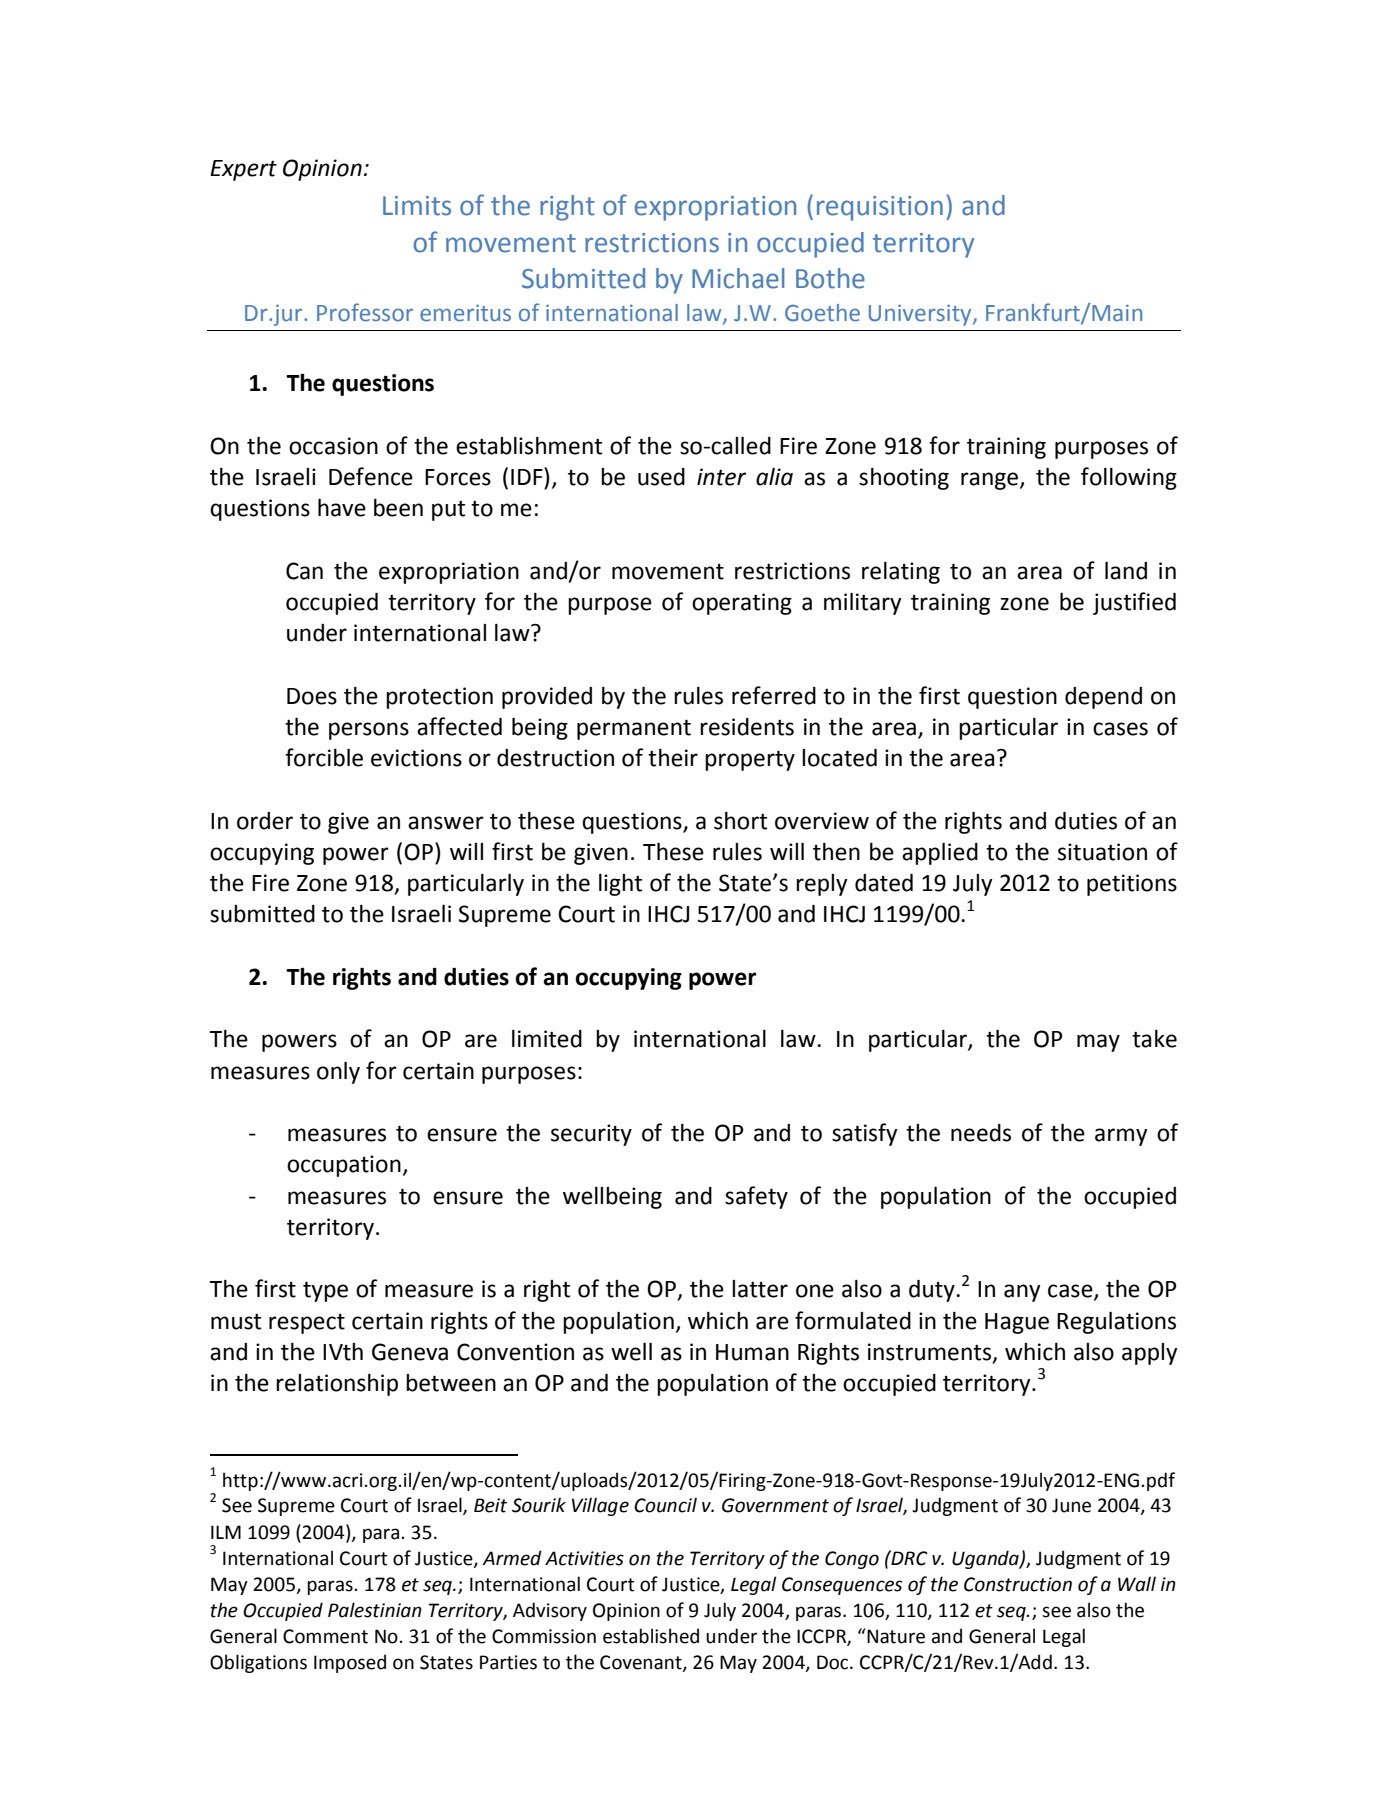 This screenshot has width=1389, height=1797. I want to click on Michael, so click(738, 278).
